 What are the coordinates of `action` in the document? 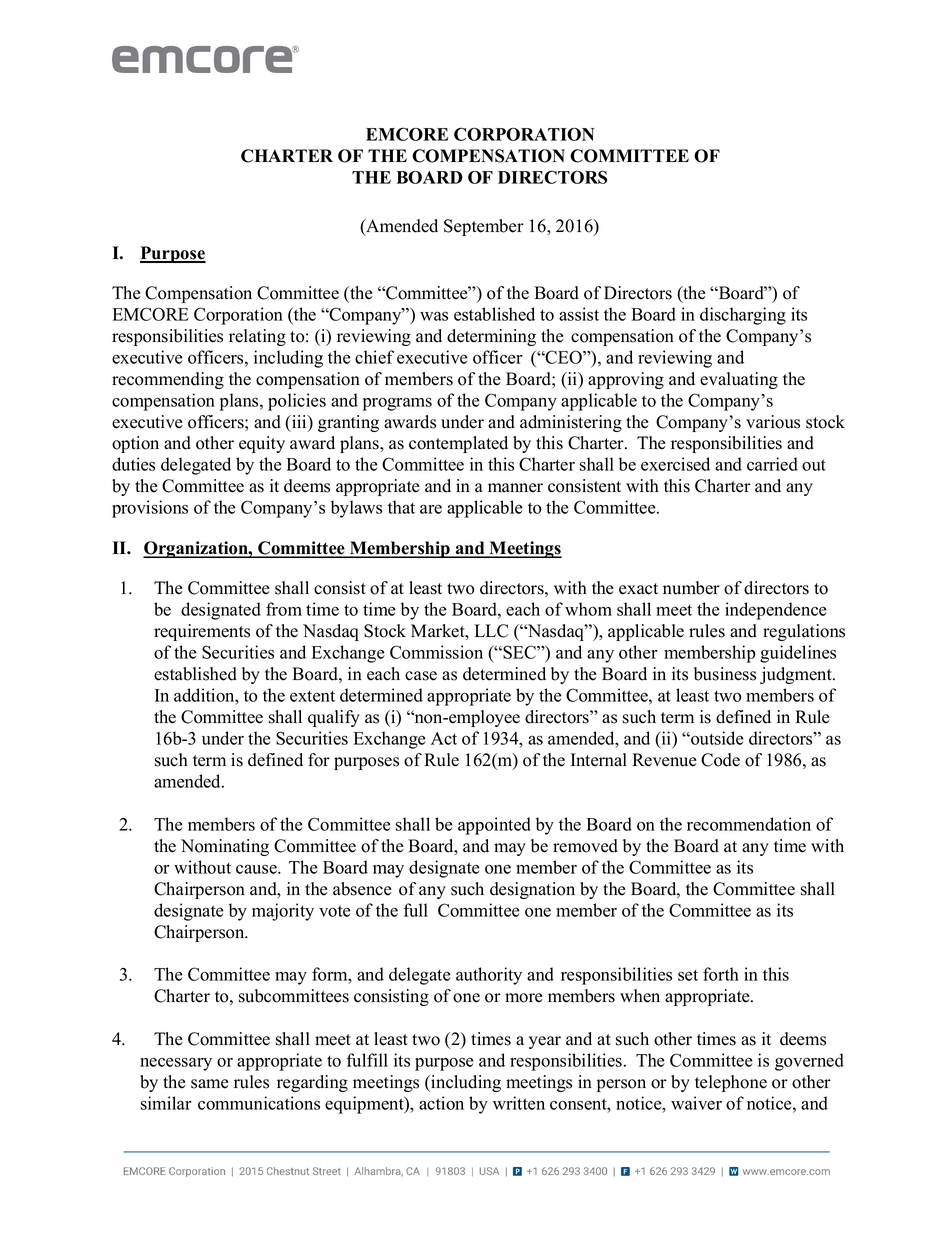 It's located at (441, 1103).
